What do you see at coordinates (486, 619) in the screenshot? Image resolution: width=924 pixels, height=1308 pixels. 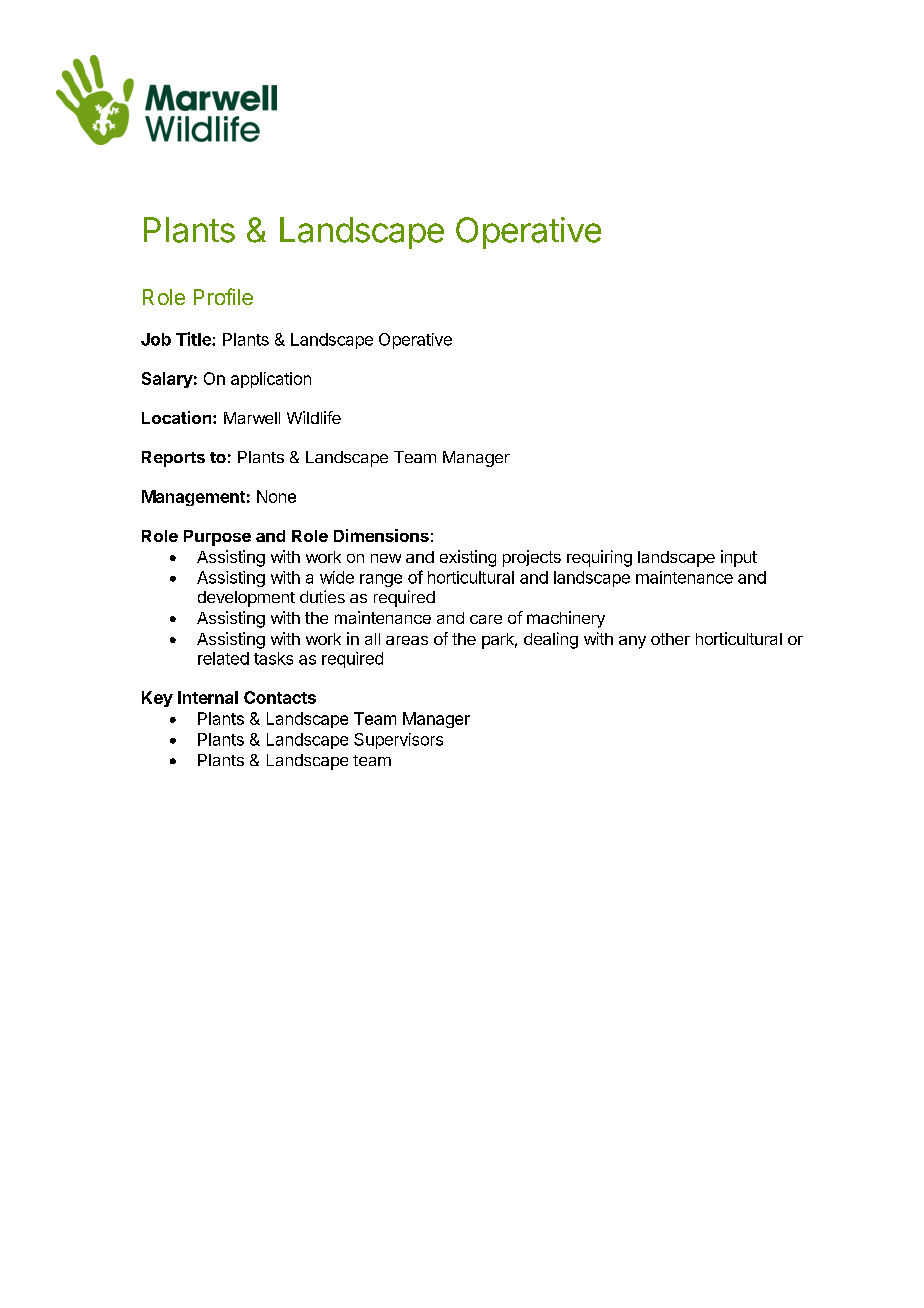 I see `care` at bounding box center [486, 619].
